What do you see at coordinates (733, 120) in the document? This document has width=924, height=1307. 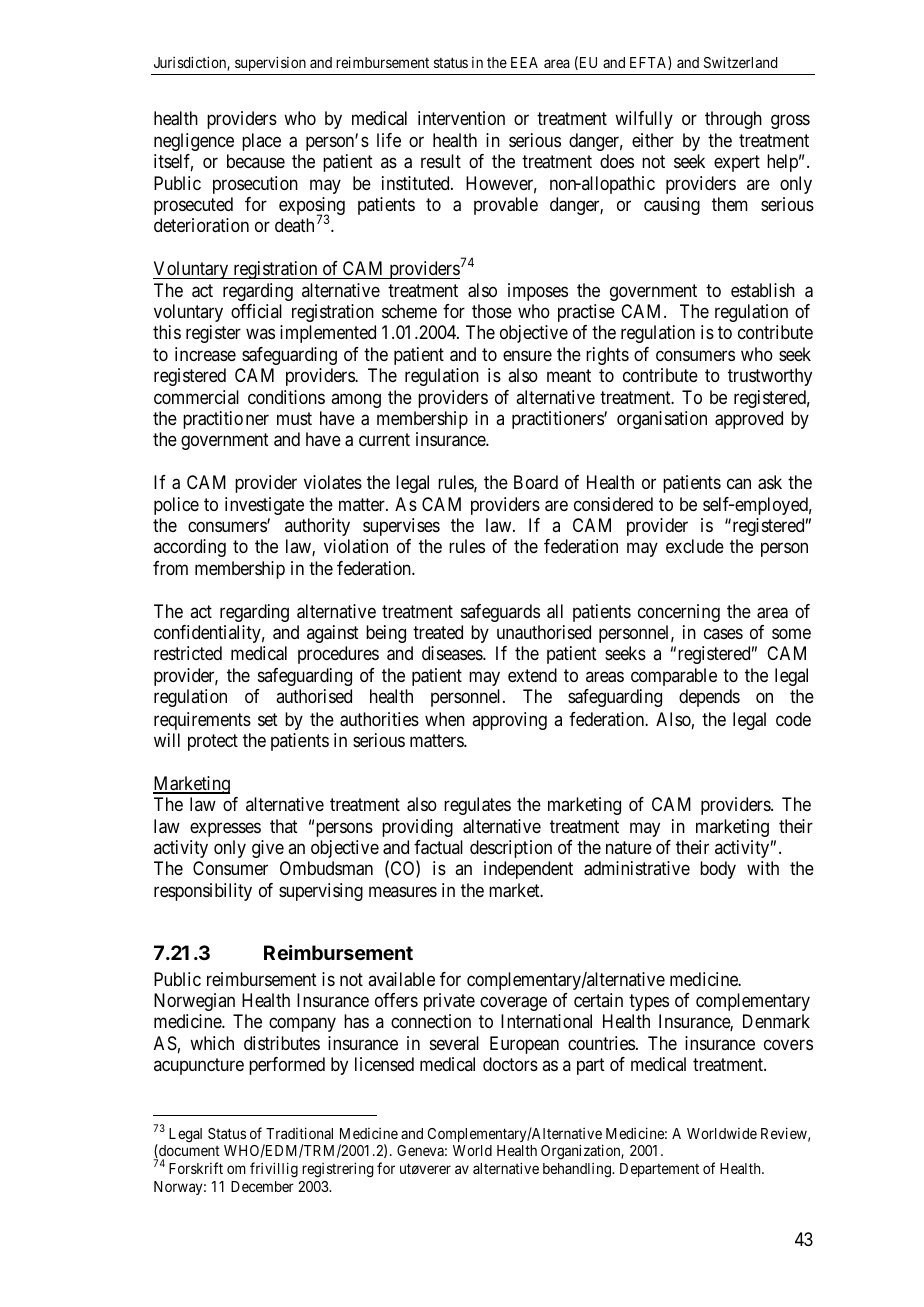 I see `through` at bounding box center [733, 120].
